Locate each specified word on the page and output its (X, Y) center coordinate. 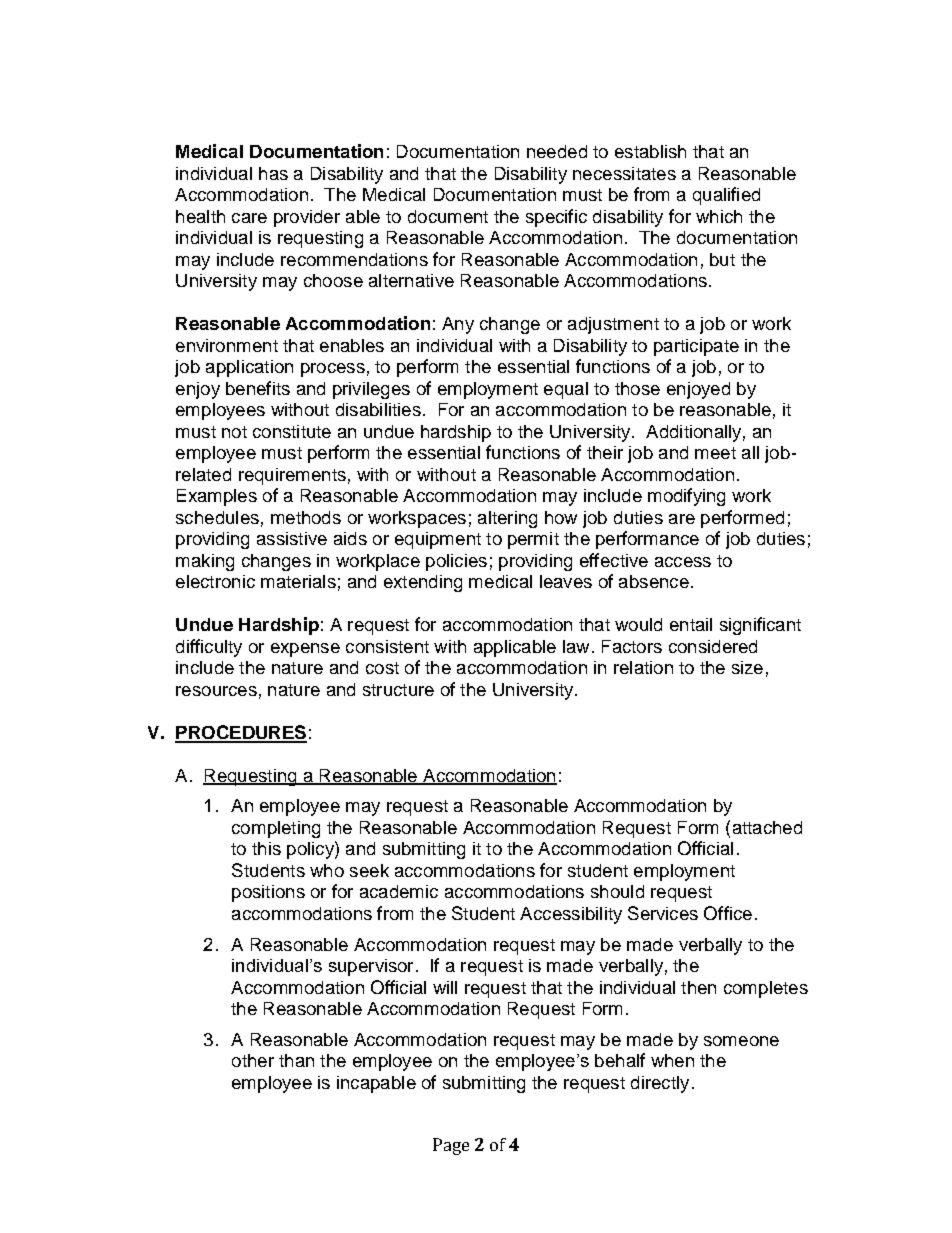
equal (566, 390)
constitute (292, 431)
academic (399, 891)
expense (305, 650)
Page (451, 1146)
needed (557, 151)
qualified (726, 196)
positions (268, 893)
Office (728, 913)
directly (660, 1084)
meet (715, 453)
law (576, 646)
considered (713, 646)
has (273, 173)
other (253, 1060)
